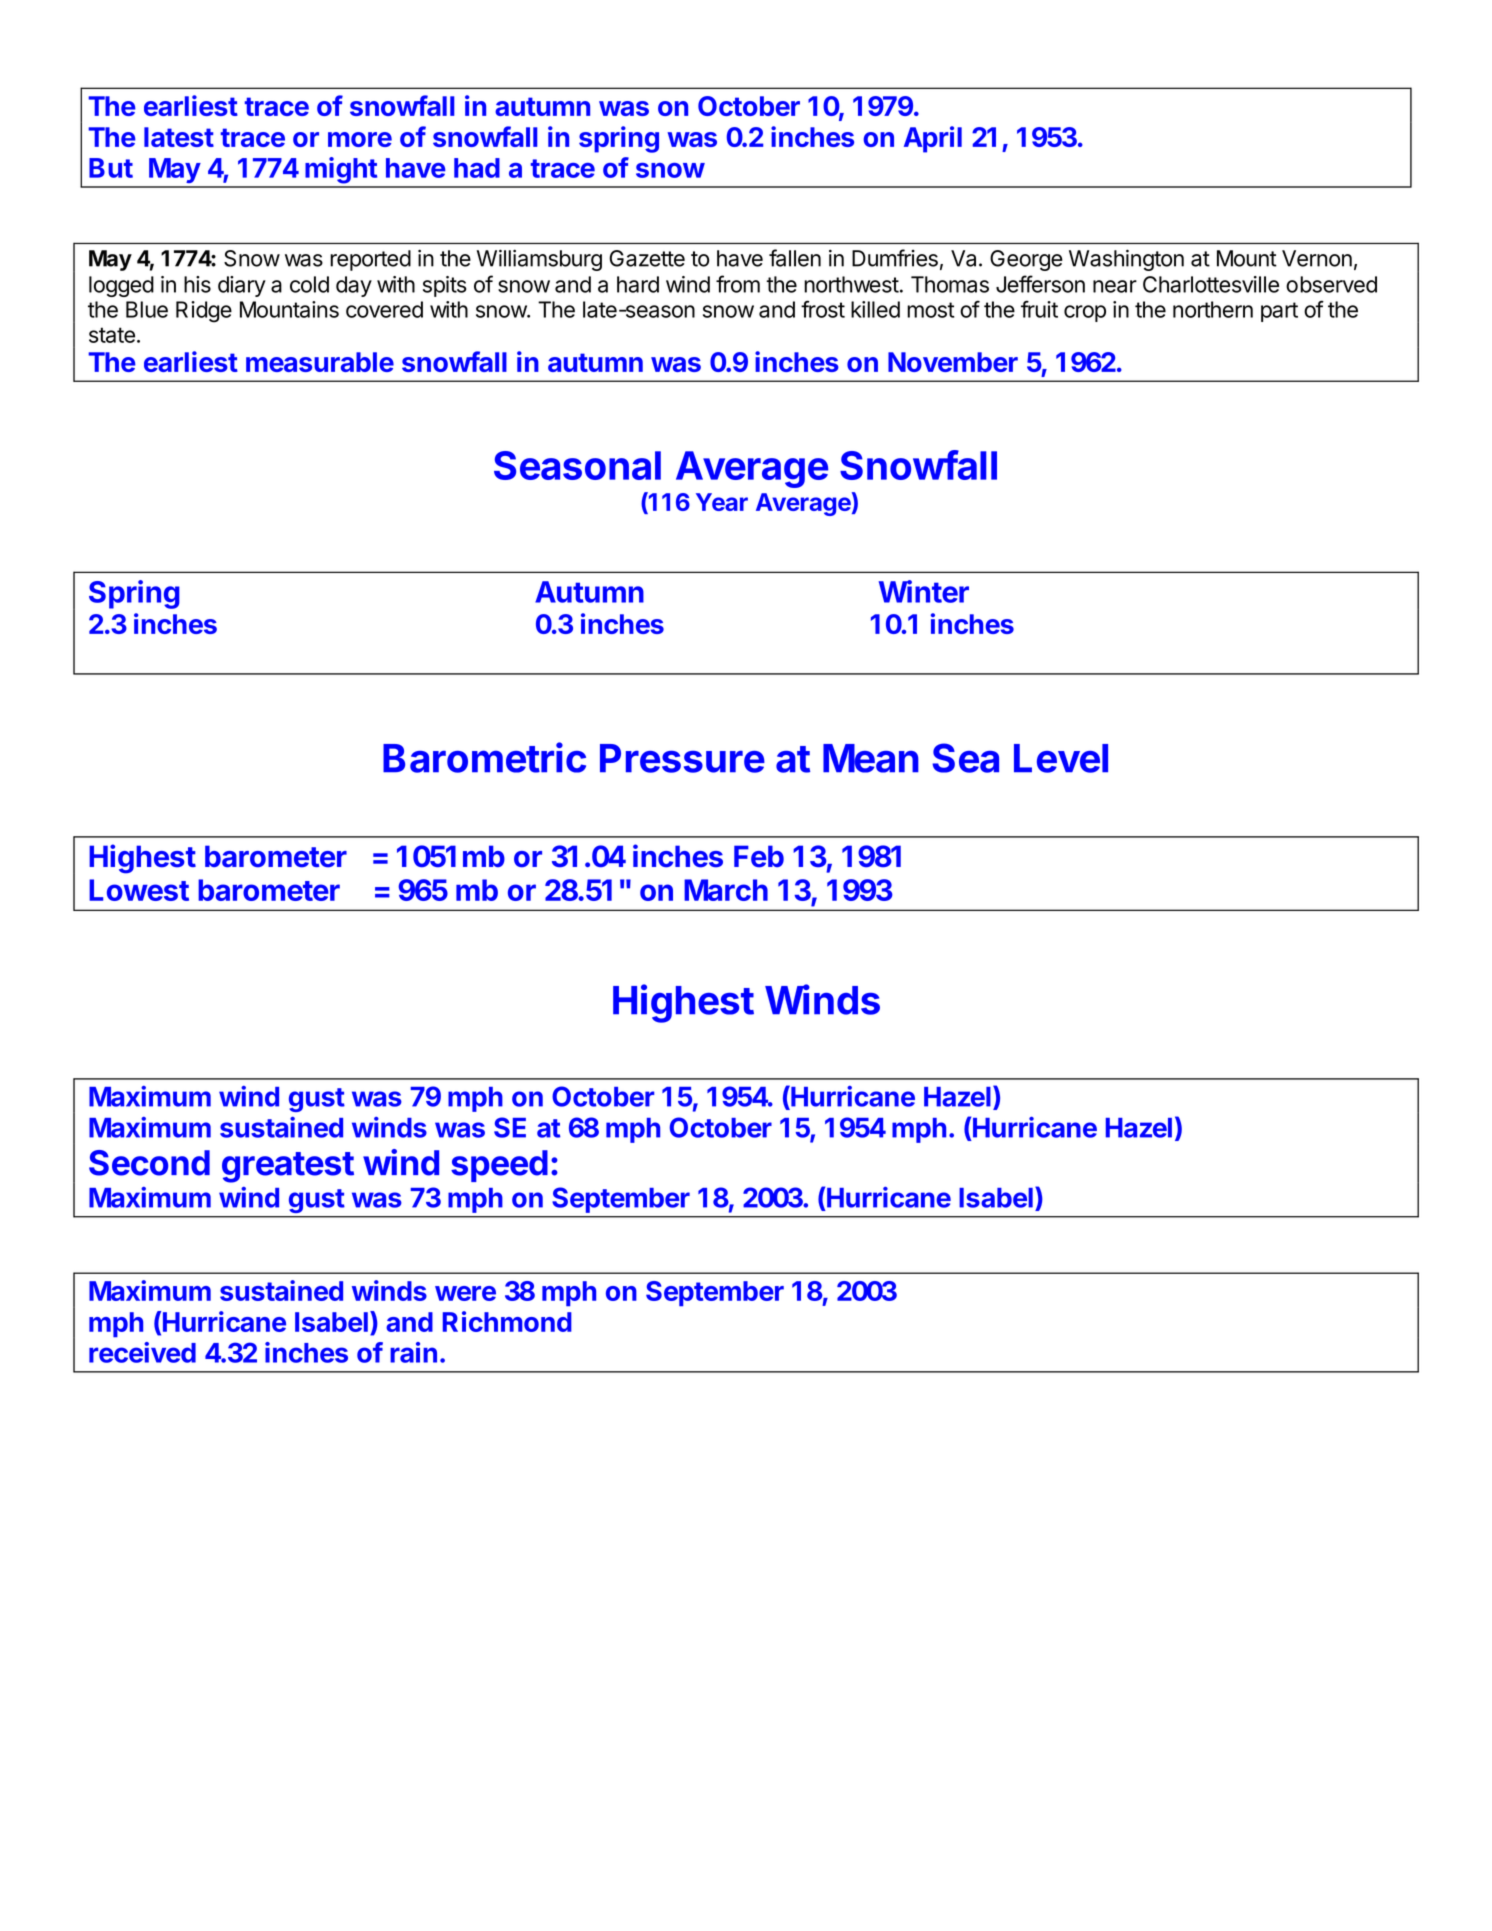  I want to click on Richmond, so click(507, 1321).
